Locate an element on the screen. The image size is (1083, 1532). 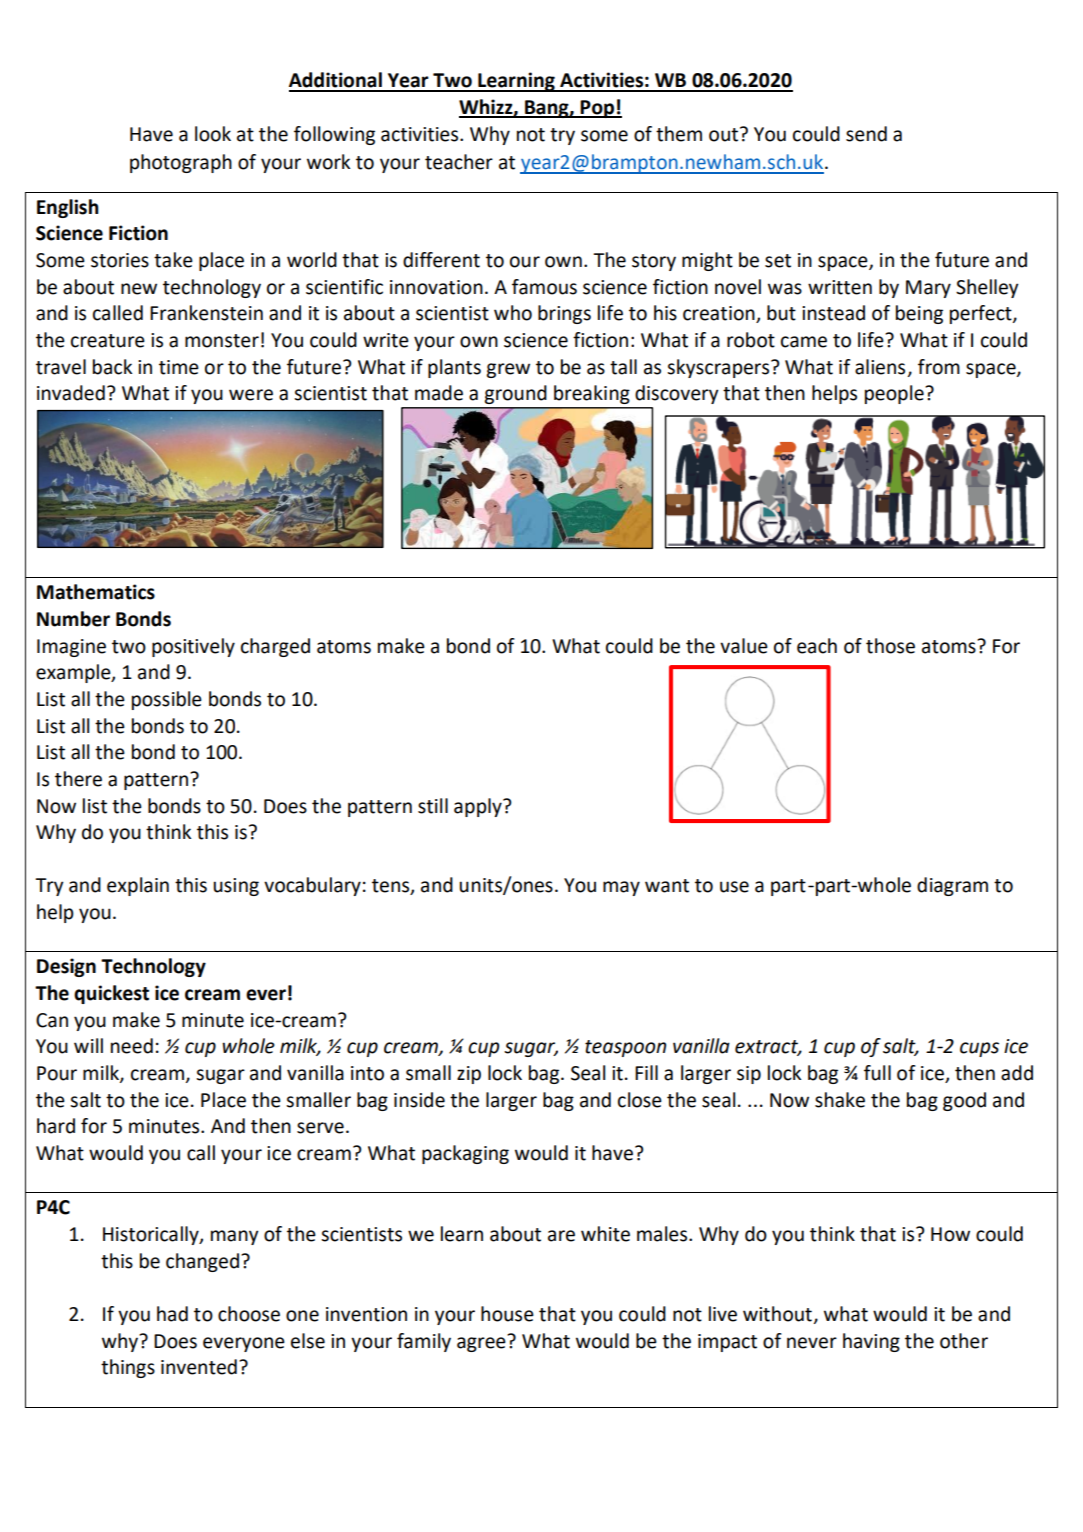
having is located at coordinates (871, 1342).
